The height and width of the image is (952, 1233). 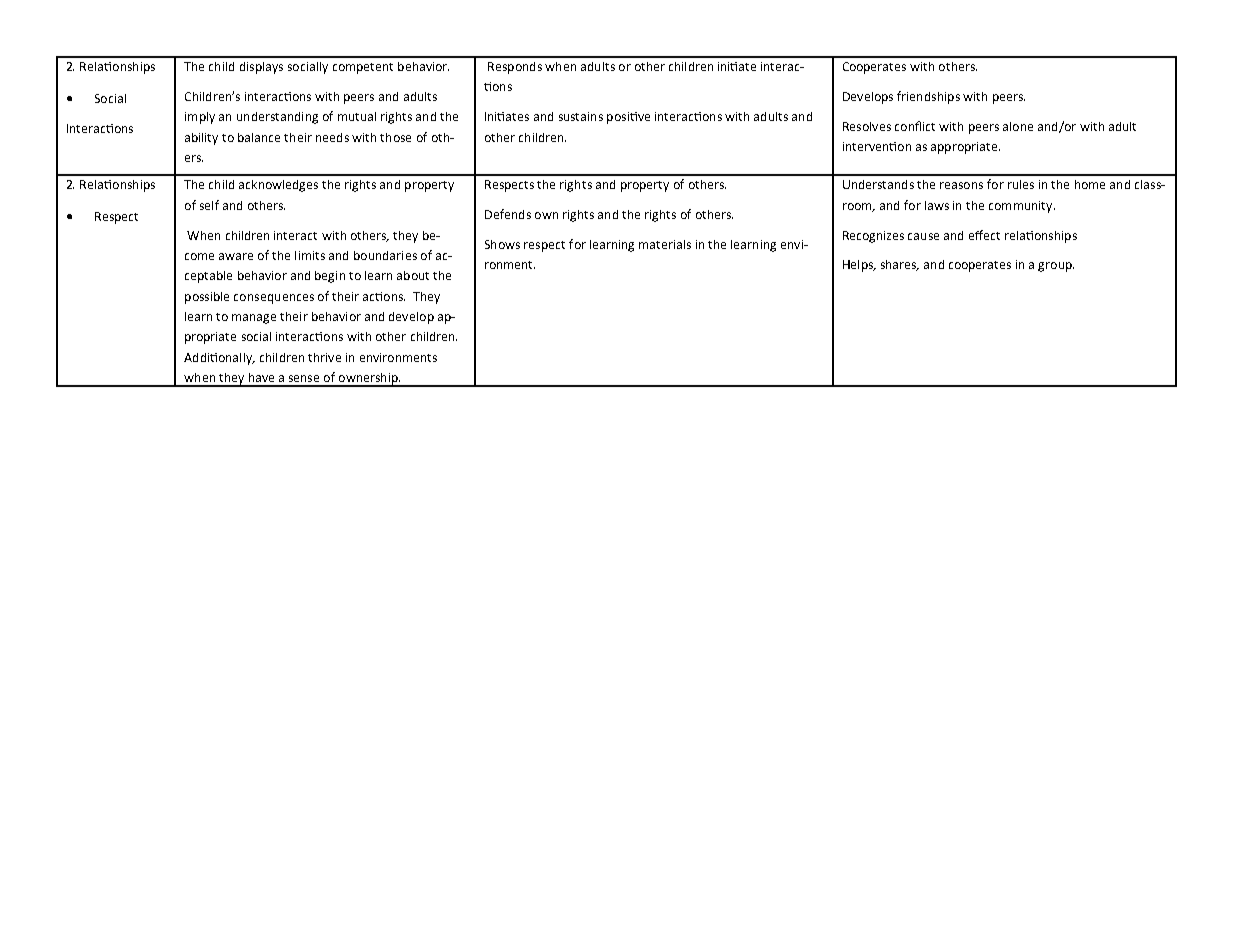 What do you see at coordinates (877, 146) in the image?
I see `intervention` at bounding box center [877, 146].
